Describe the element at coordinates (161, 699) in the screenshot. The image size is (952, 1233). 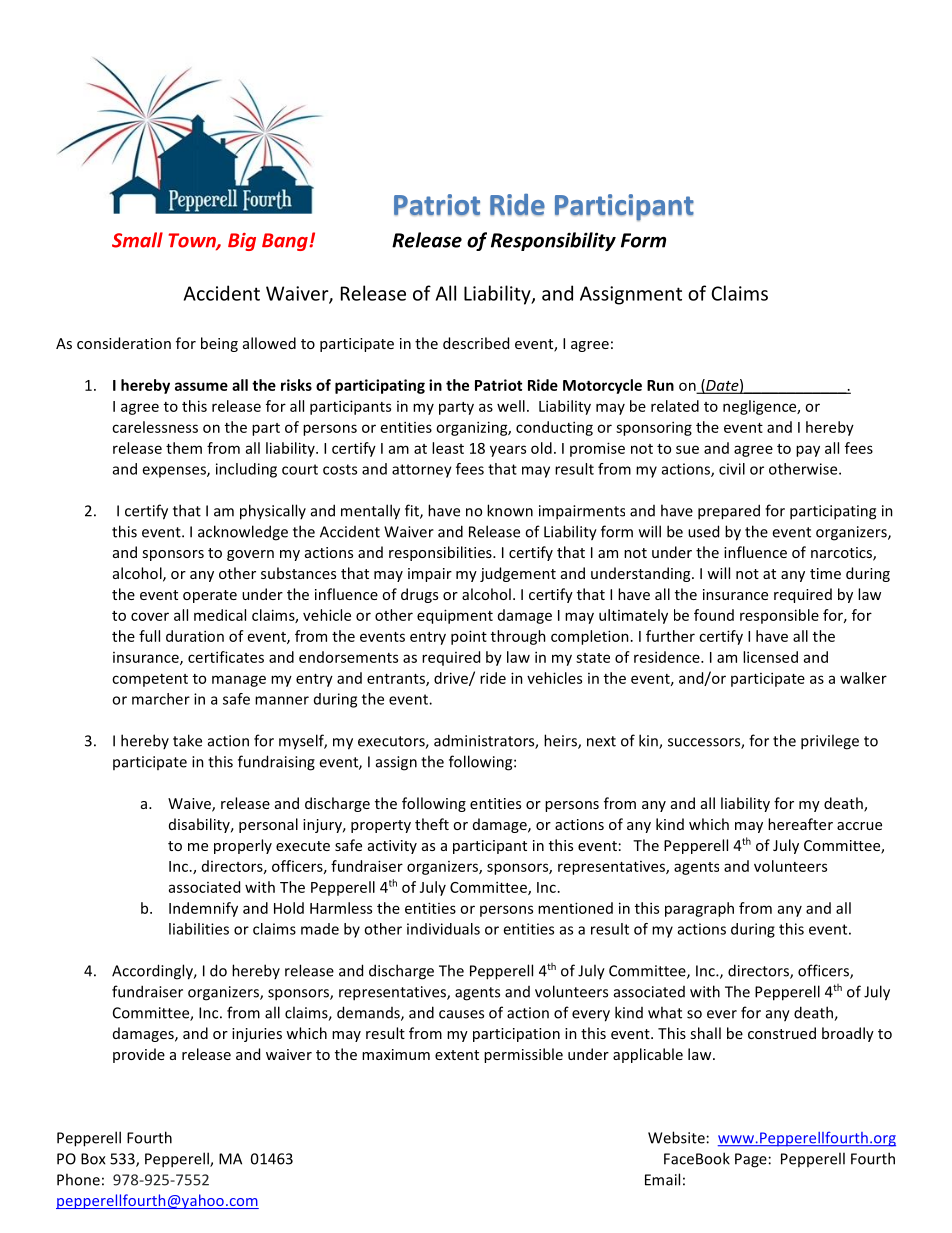
I see `marcher` at that location.
